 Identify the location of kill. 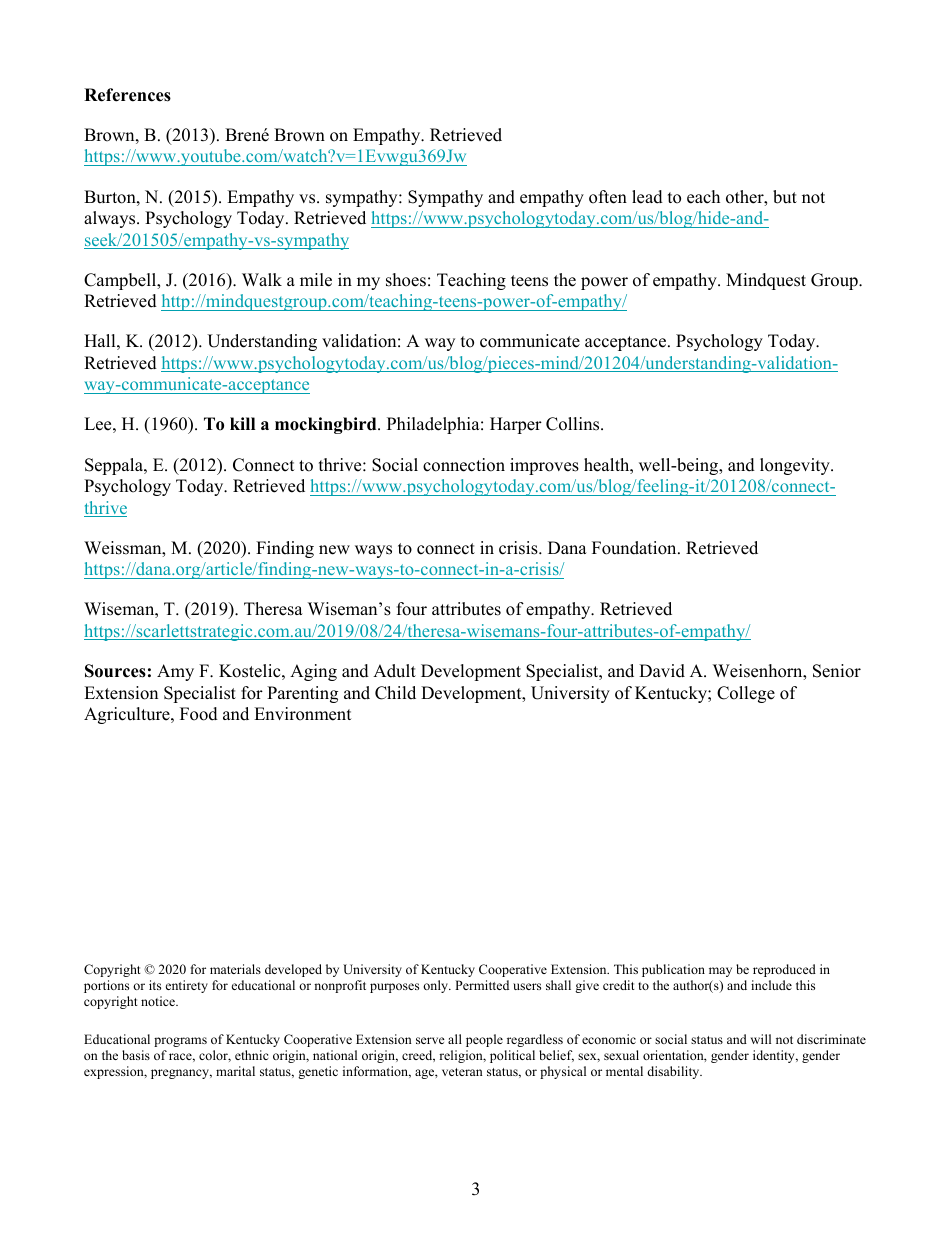
(242, 423).
